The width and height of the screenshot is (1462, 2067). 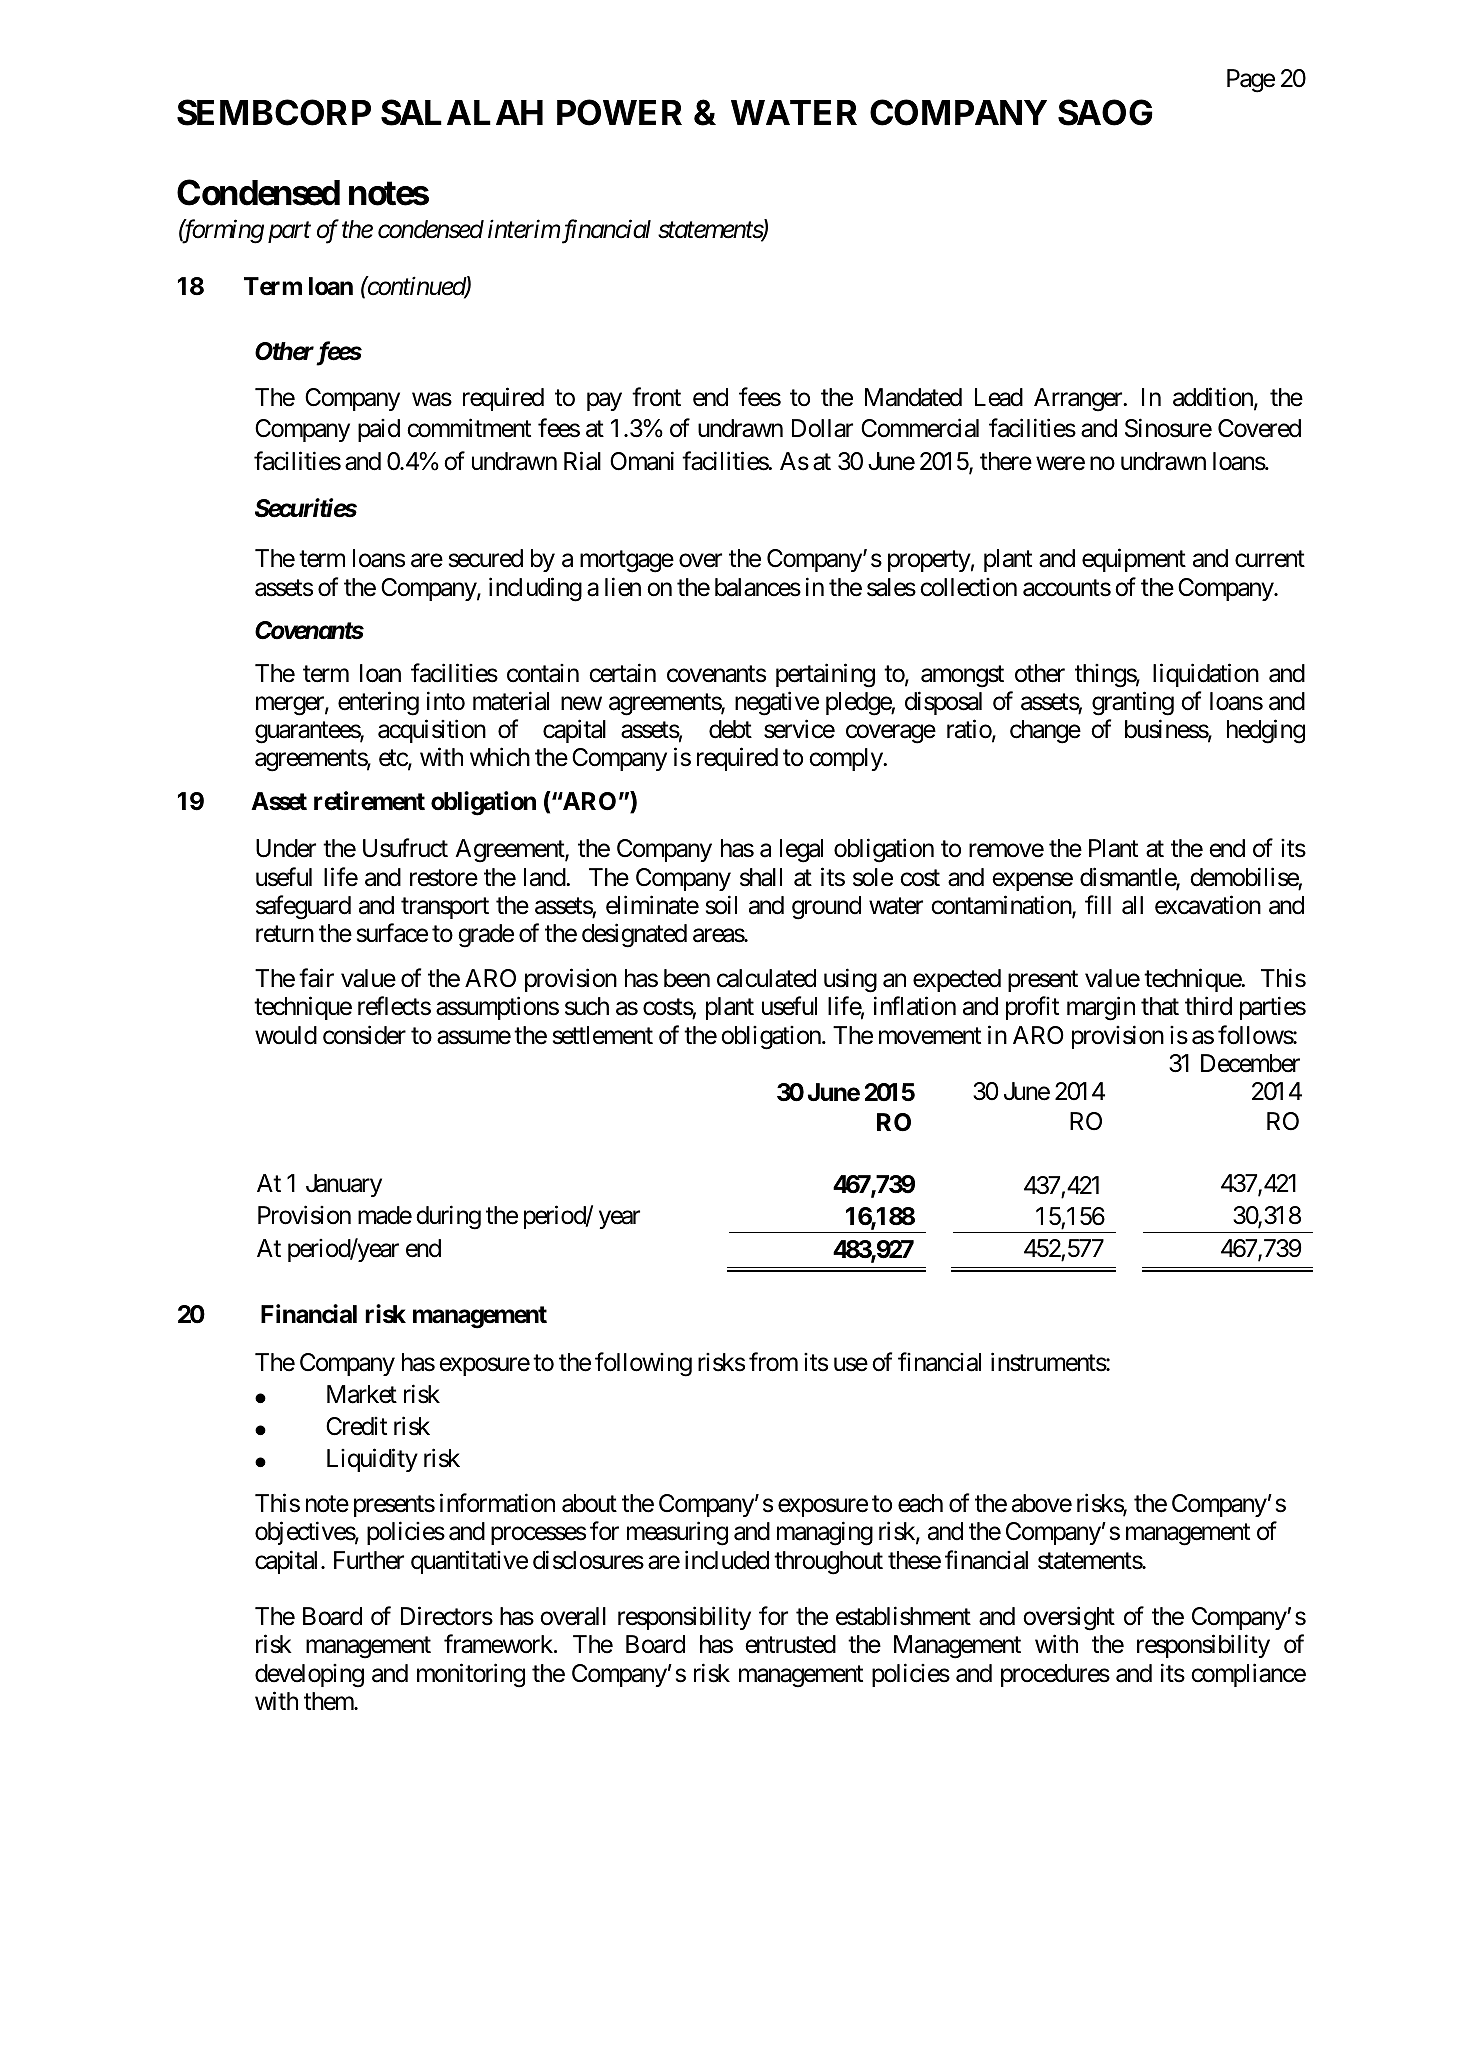 What do you see at coordinates (930, 1036) in the screenshot?
I see `movement` at bounding box center [930, 1036].
